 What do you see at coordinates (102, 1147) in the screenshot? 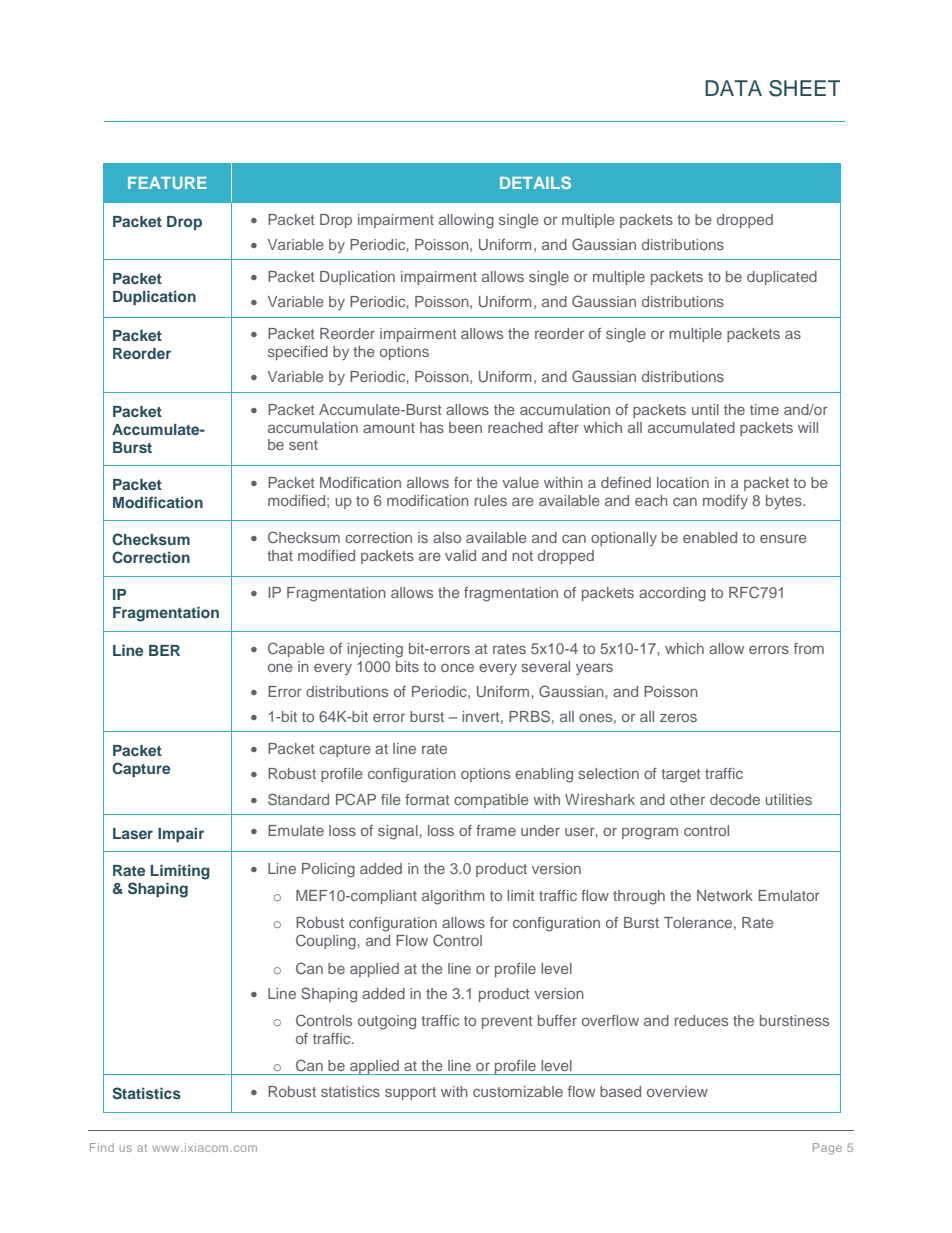
I see `Find` at bounding box center [102, 1147].
